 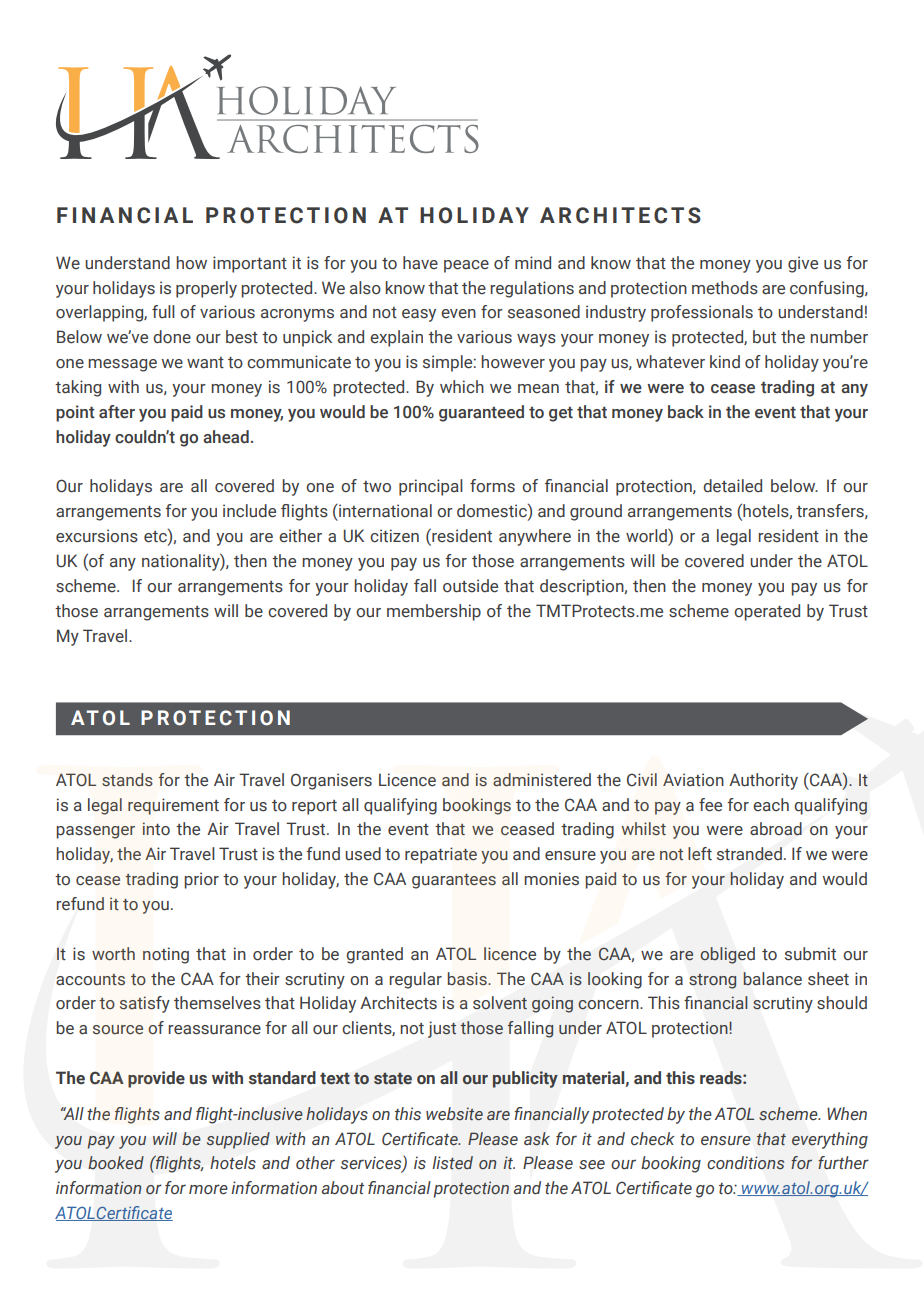 What do you see at coordinates (226, 437) in the screenshot?
I see `ahead` at bounding box center [226, 437].
